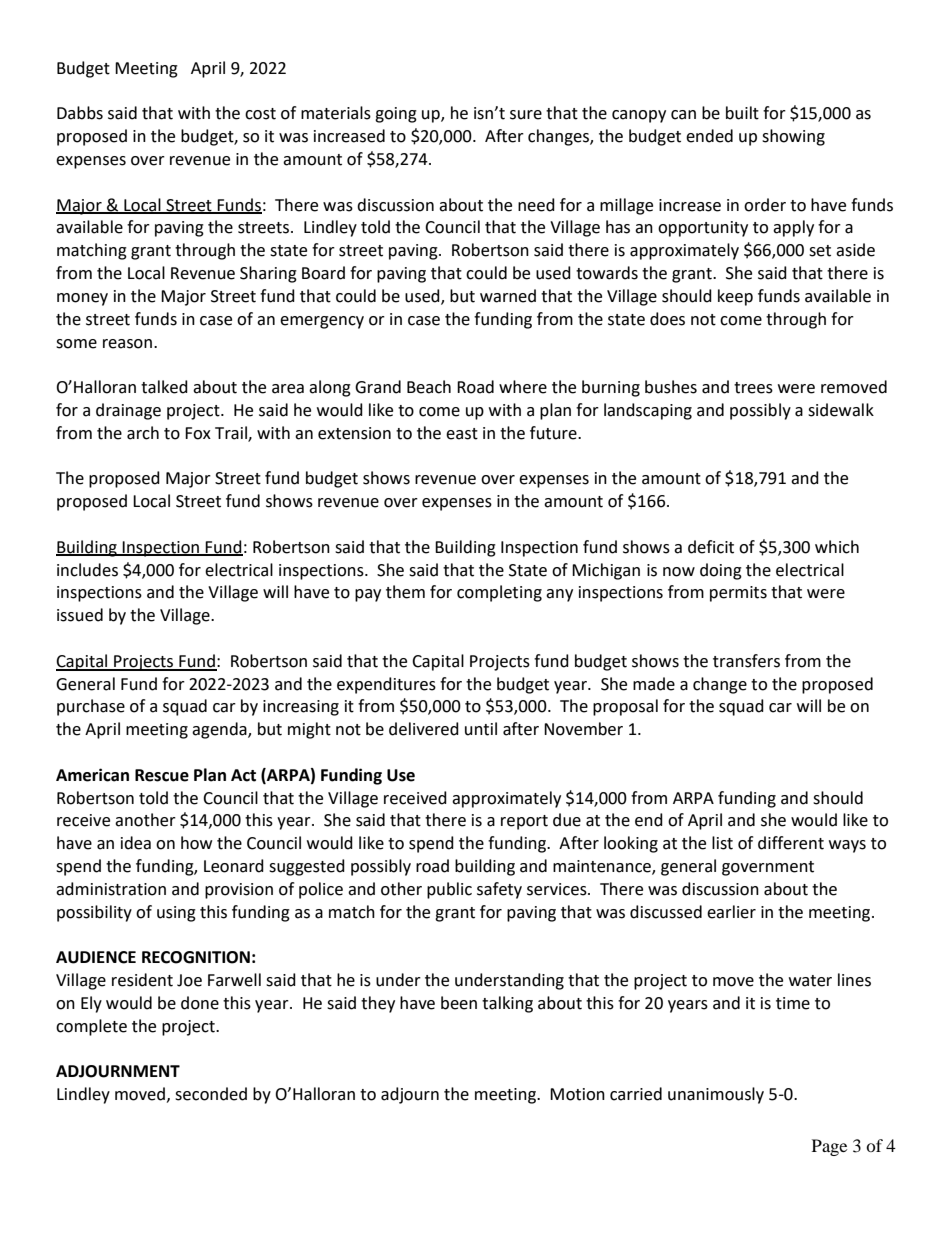  What do you see at coordinates (577, 1094) in the screenshot?
I see `Motion` at bounding box center [577, 1094].
